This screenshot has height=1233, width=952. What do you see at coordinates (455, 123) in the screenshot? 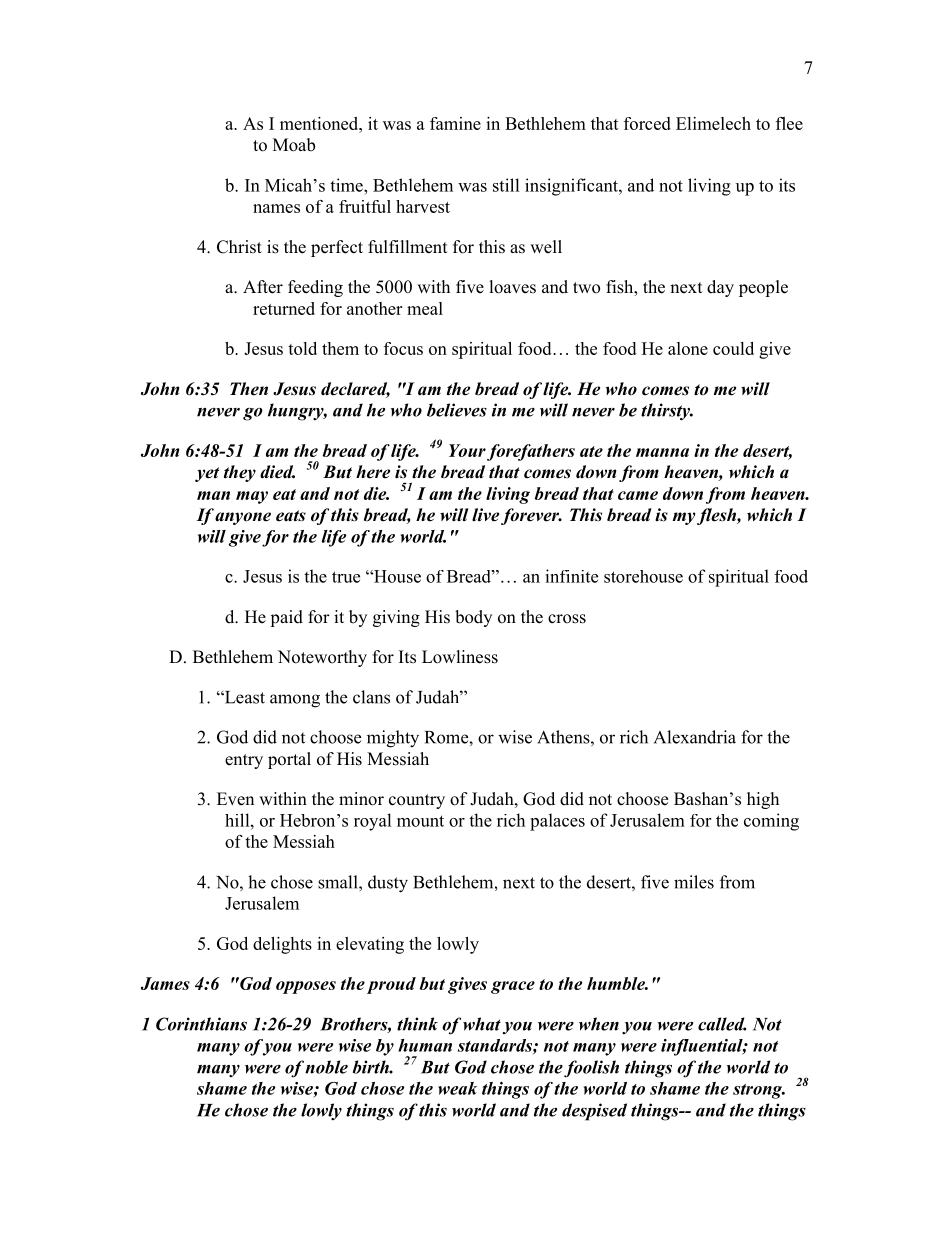
I see `famine` at bounding box center [455, 123].
